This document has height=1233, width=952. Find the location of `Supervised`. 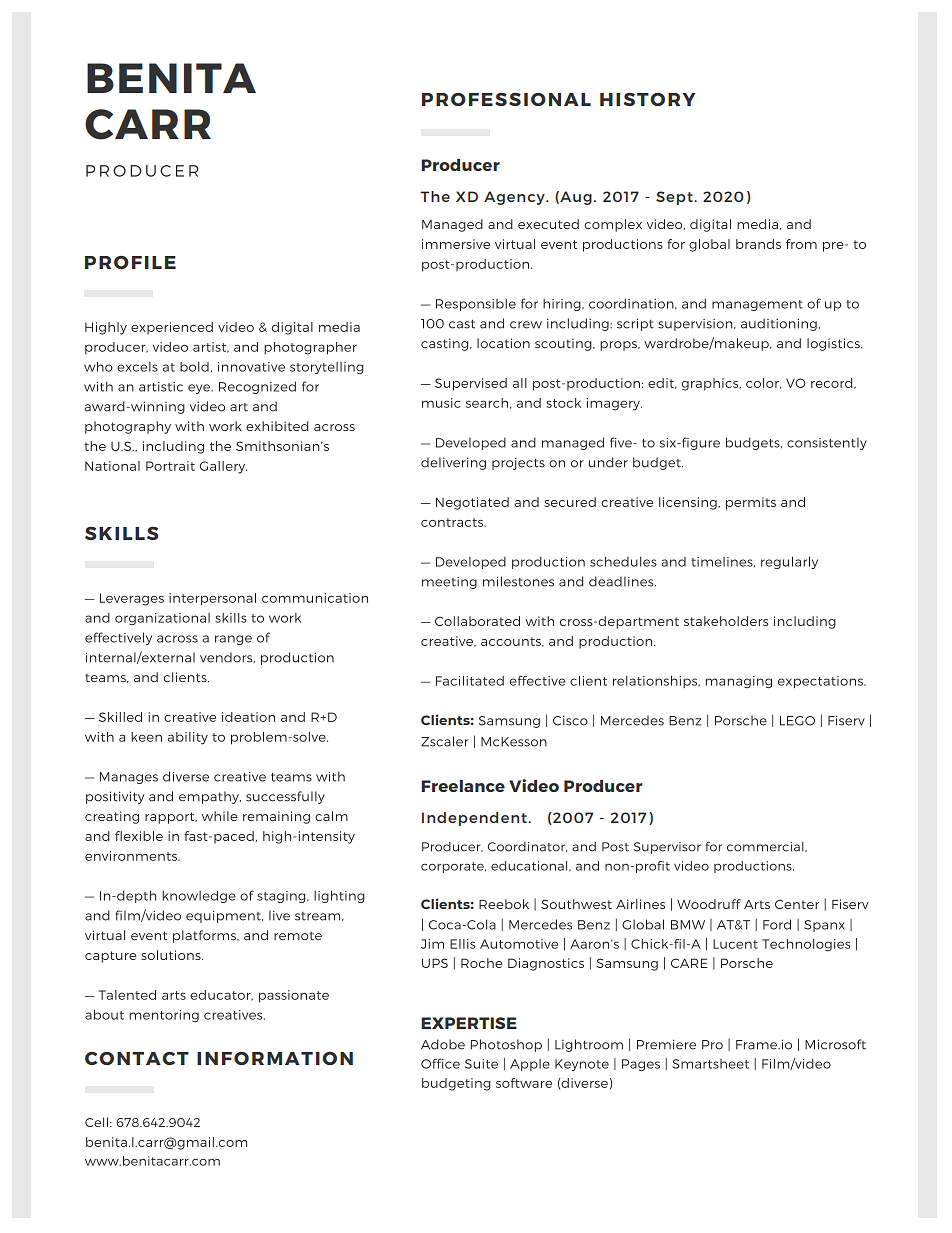

Supervised is located at coordinates (471, 384).
